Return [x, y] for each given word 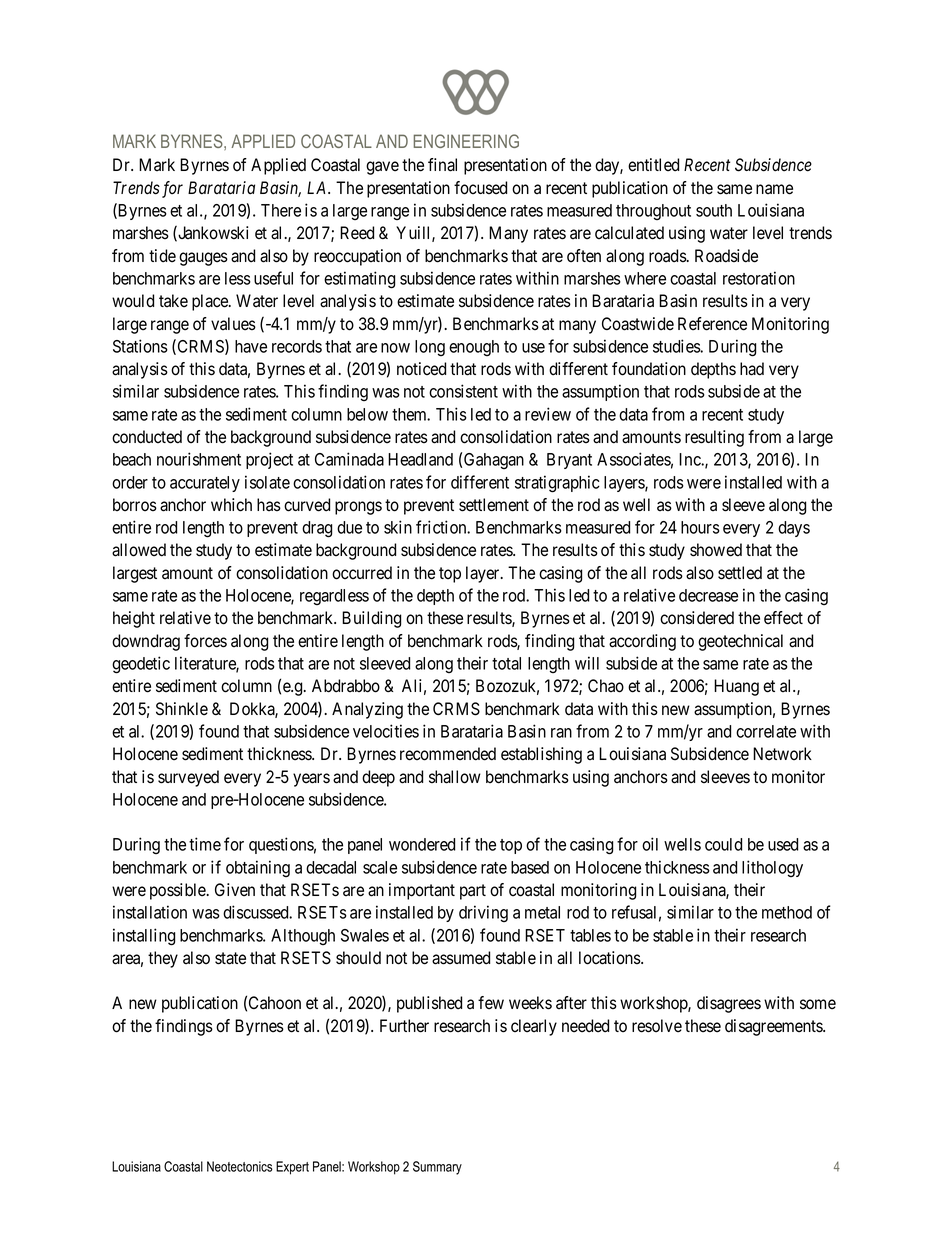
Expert [292, 1168]
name [774, 189]
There [281, 210]
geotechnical [740, 642]
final [442, 165]
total [506, 663]
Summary [437, 1168]
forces [205, 641]
